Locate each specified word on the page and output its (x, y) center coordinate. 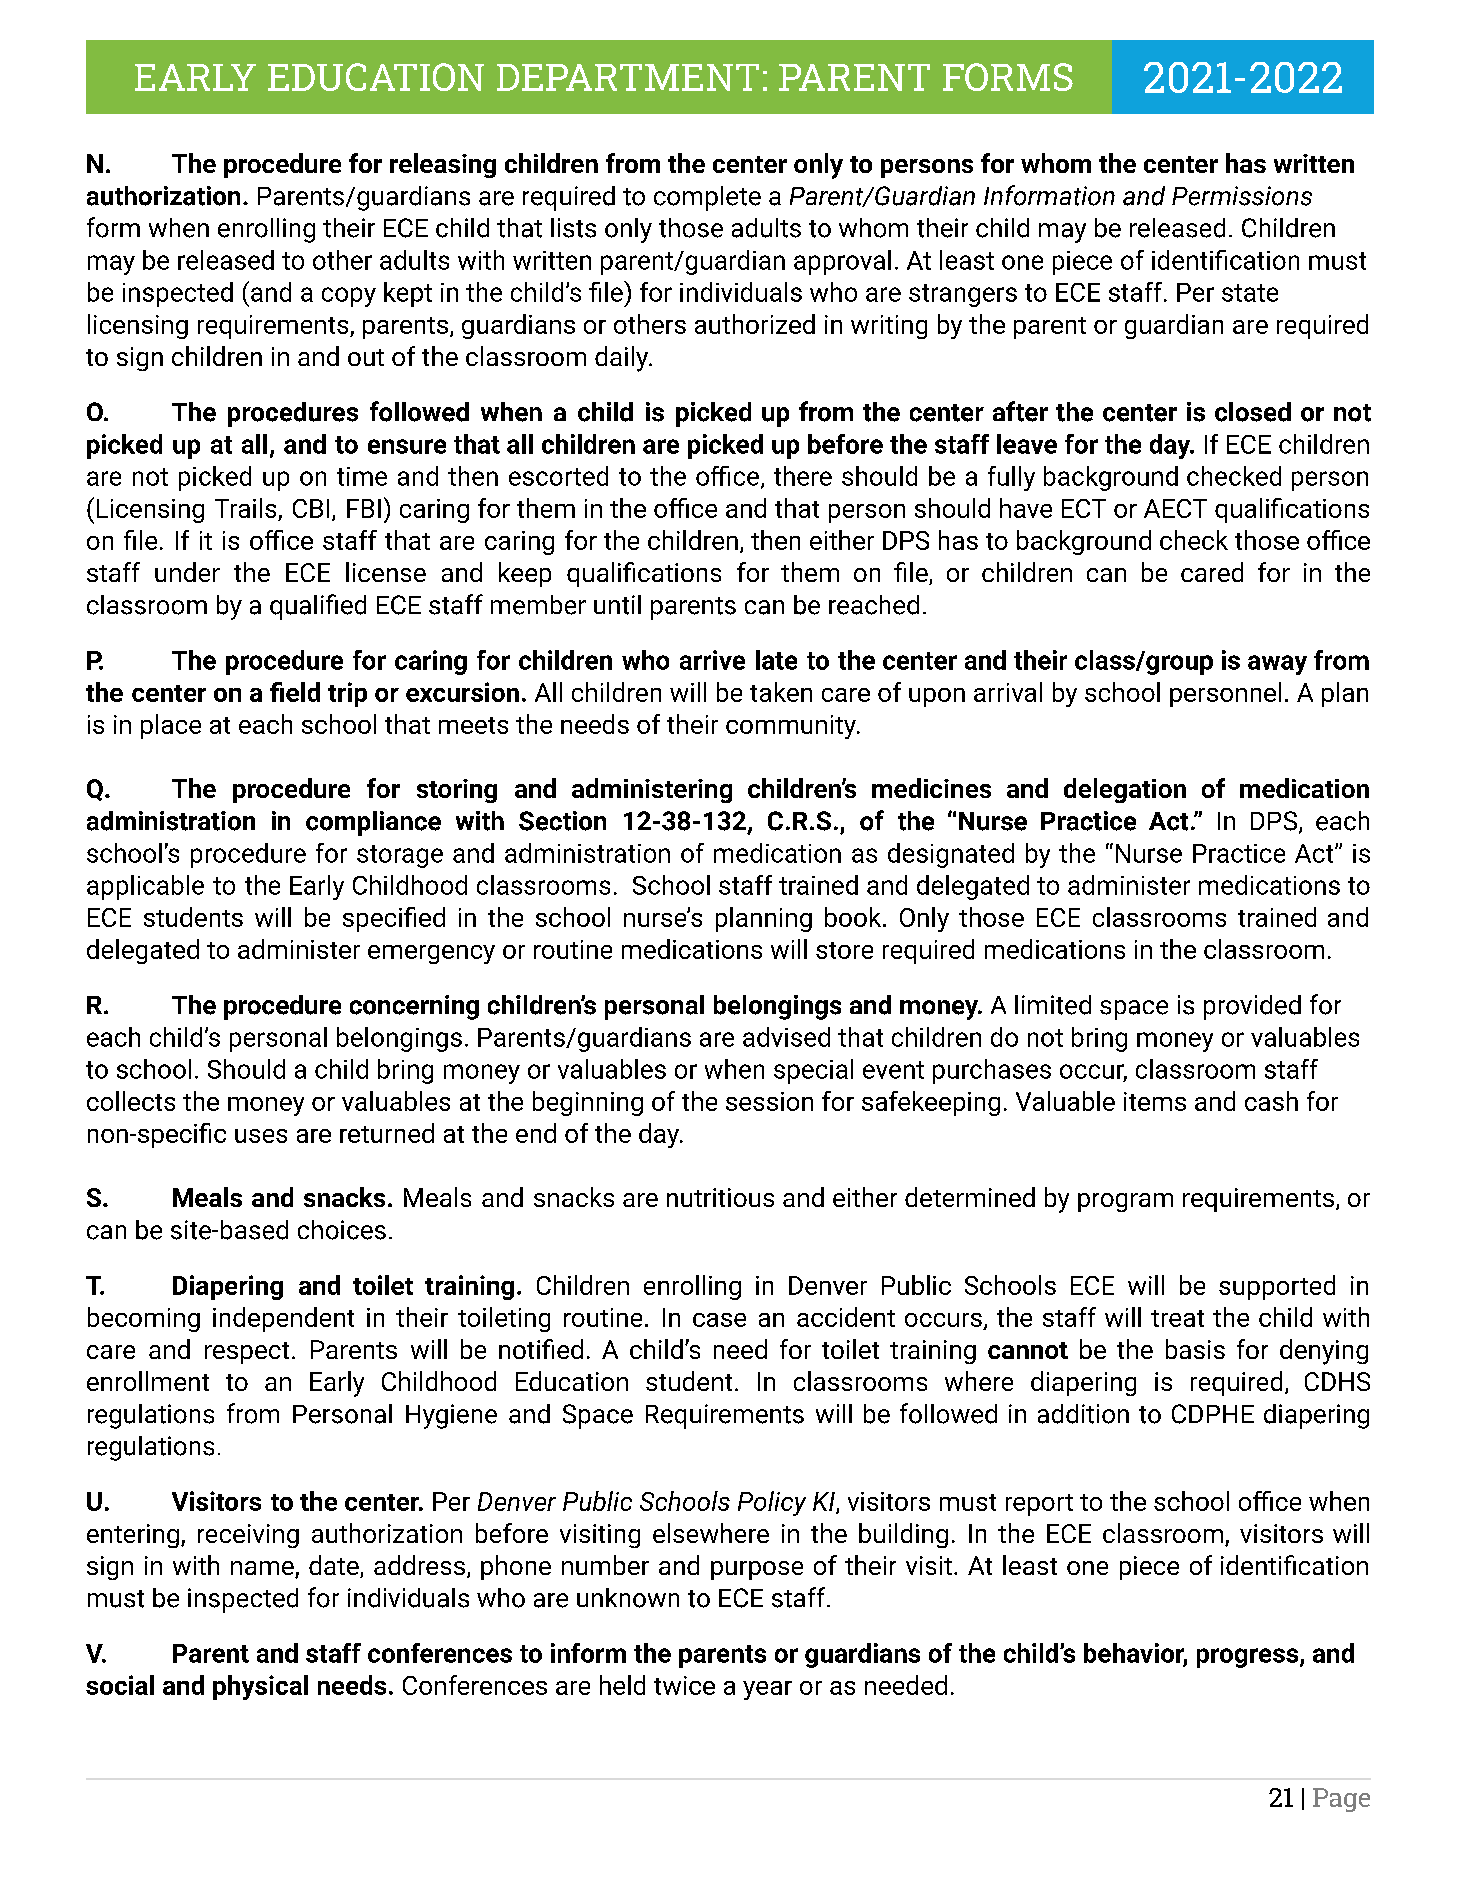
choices (342, 1230)
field (295, 692)
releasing (443, 165)
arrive (712, 660)
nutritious (720, 1197)
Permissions (1242, 196)
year (767, 1690)
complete (707, 198)
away (1277, 665)
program (1125, 1202)
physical (260, 1687)
